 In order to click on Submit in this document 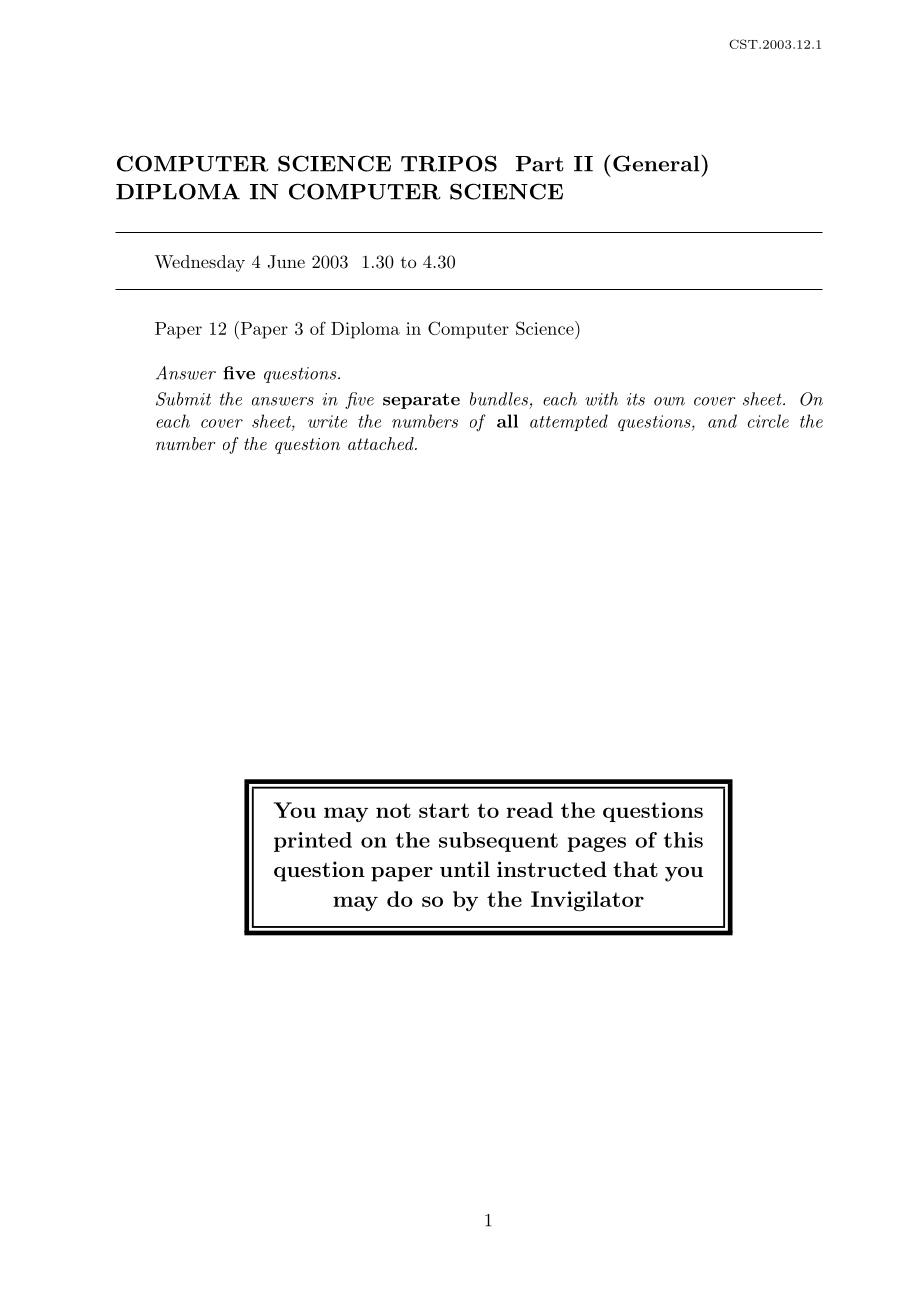, I will do `click(183, 399)`.
